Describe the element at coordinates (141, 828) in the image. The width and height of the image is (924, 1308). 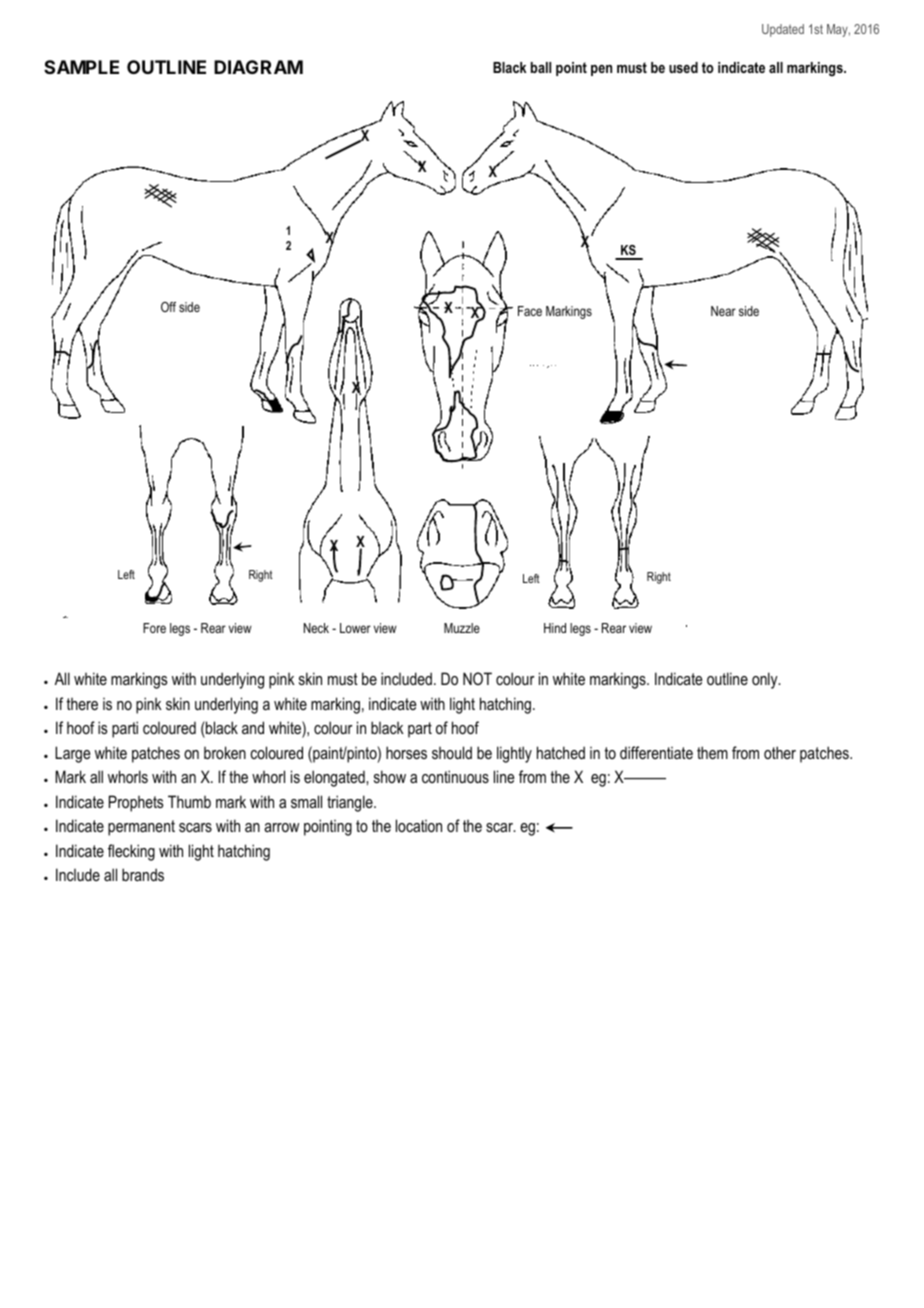
I see `permanent` at that location.
